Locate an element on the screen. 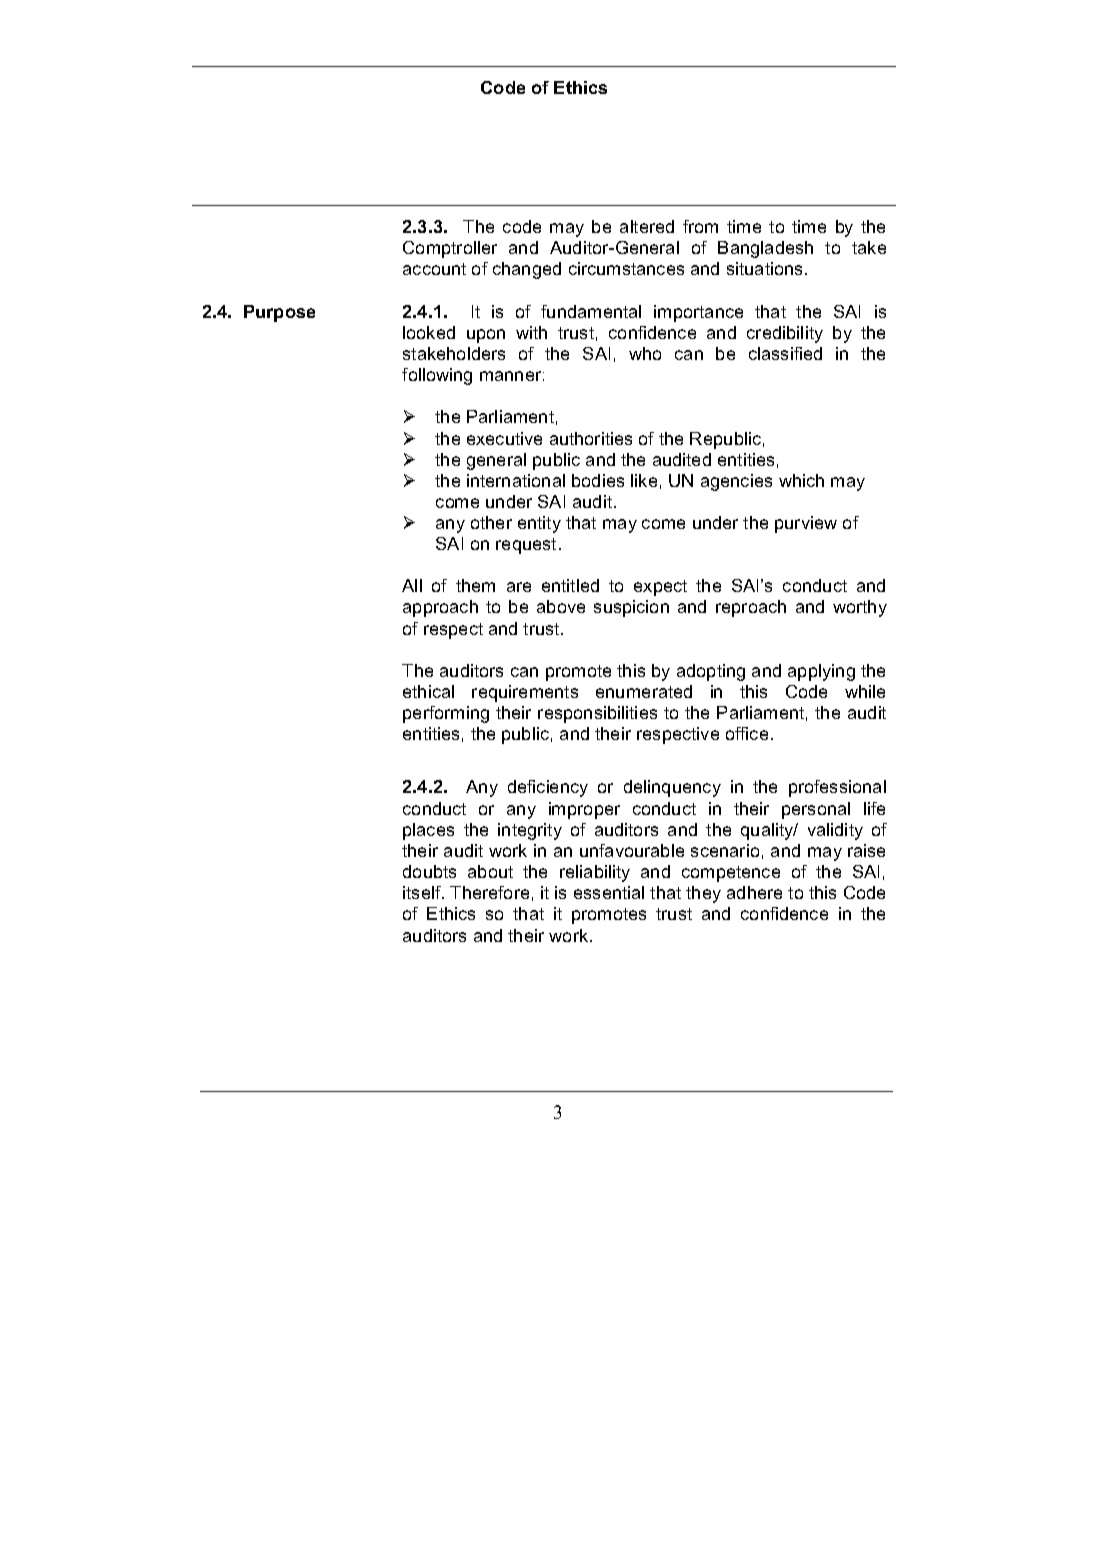 This screenshot has height=1547, width=1093. following is located at coordinates (437, 376).
